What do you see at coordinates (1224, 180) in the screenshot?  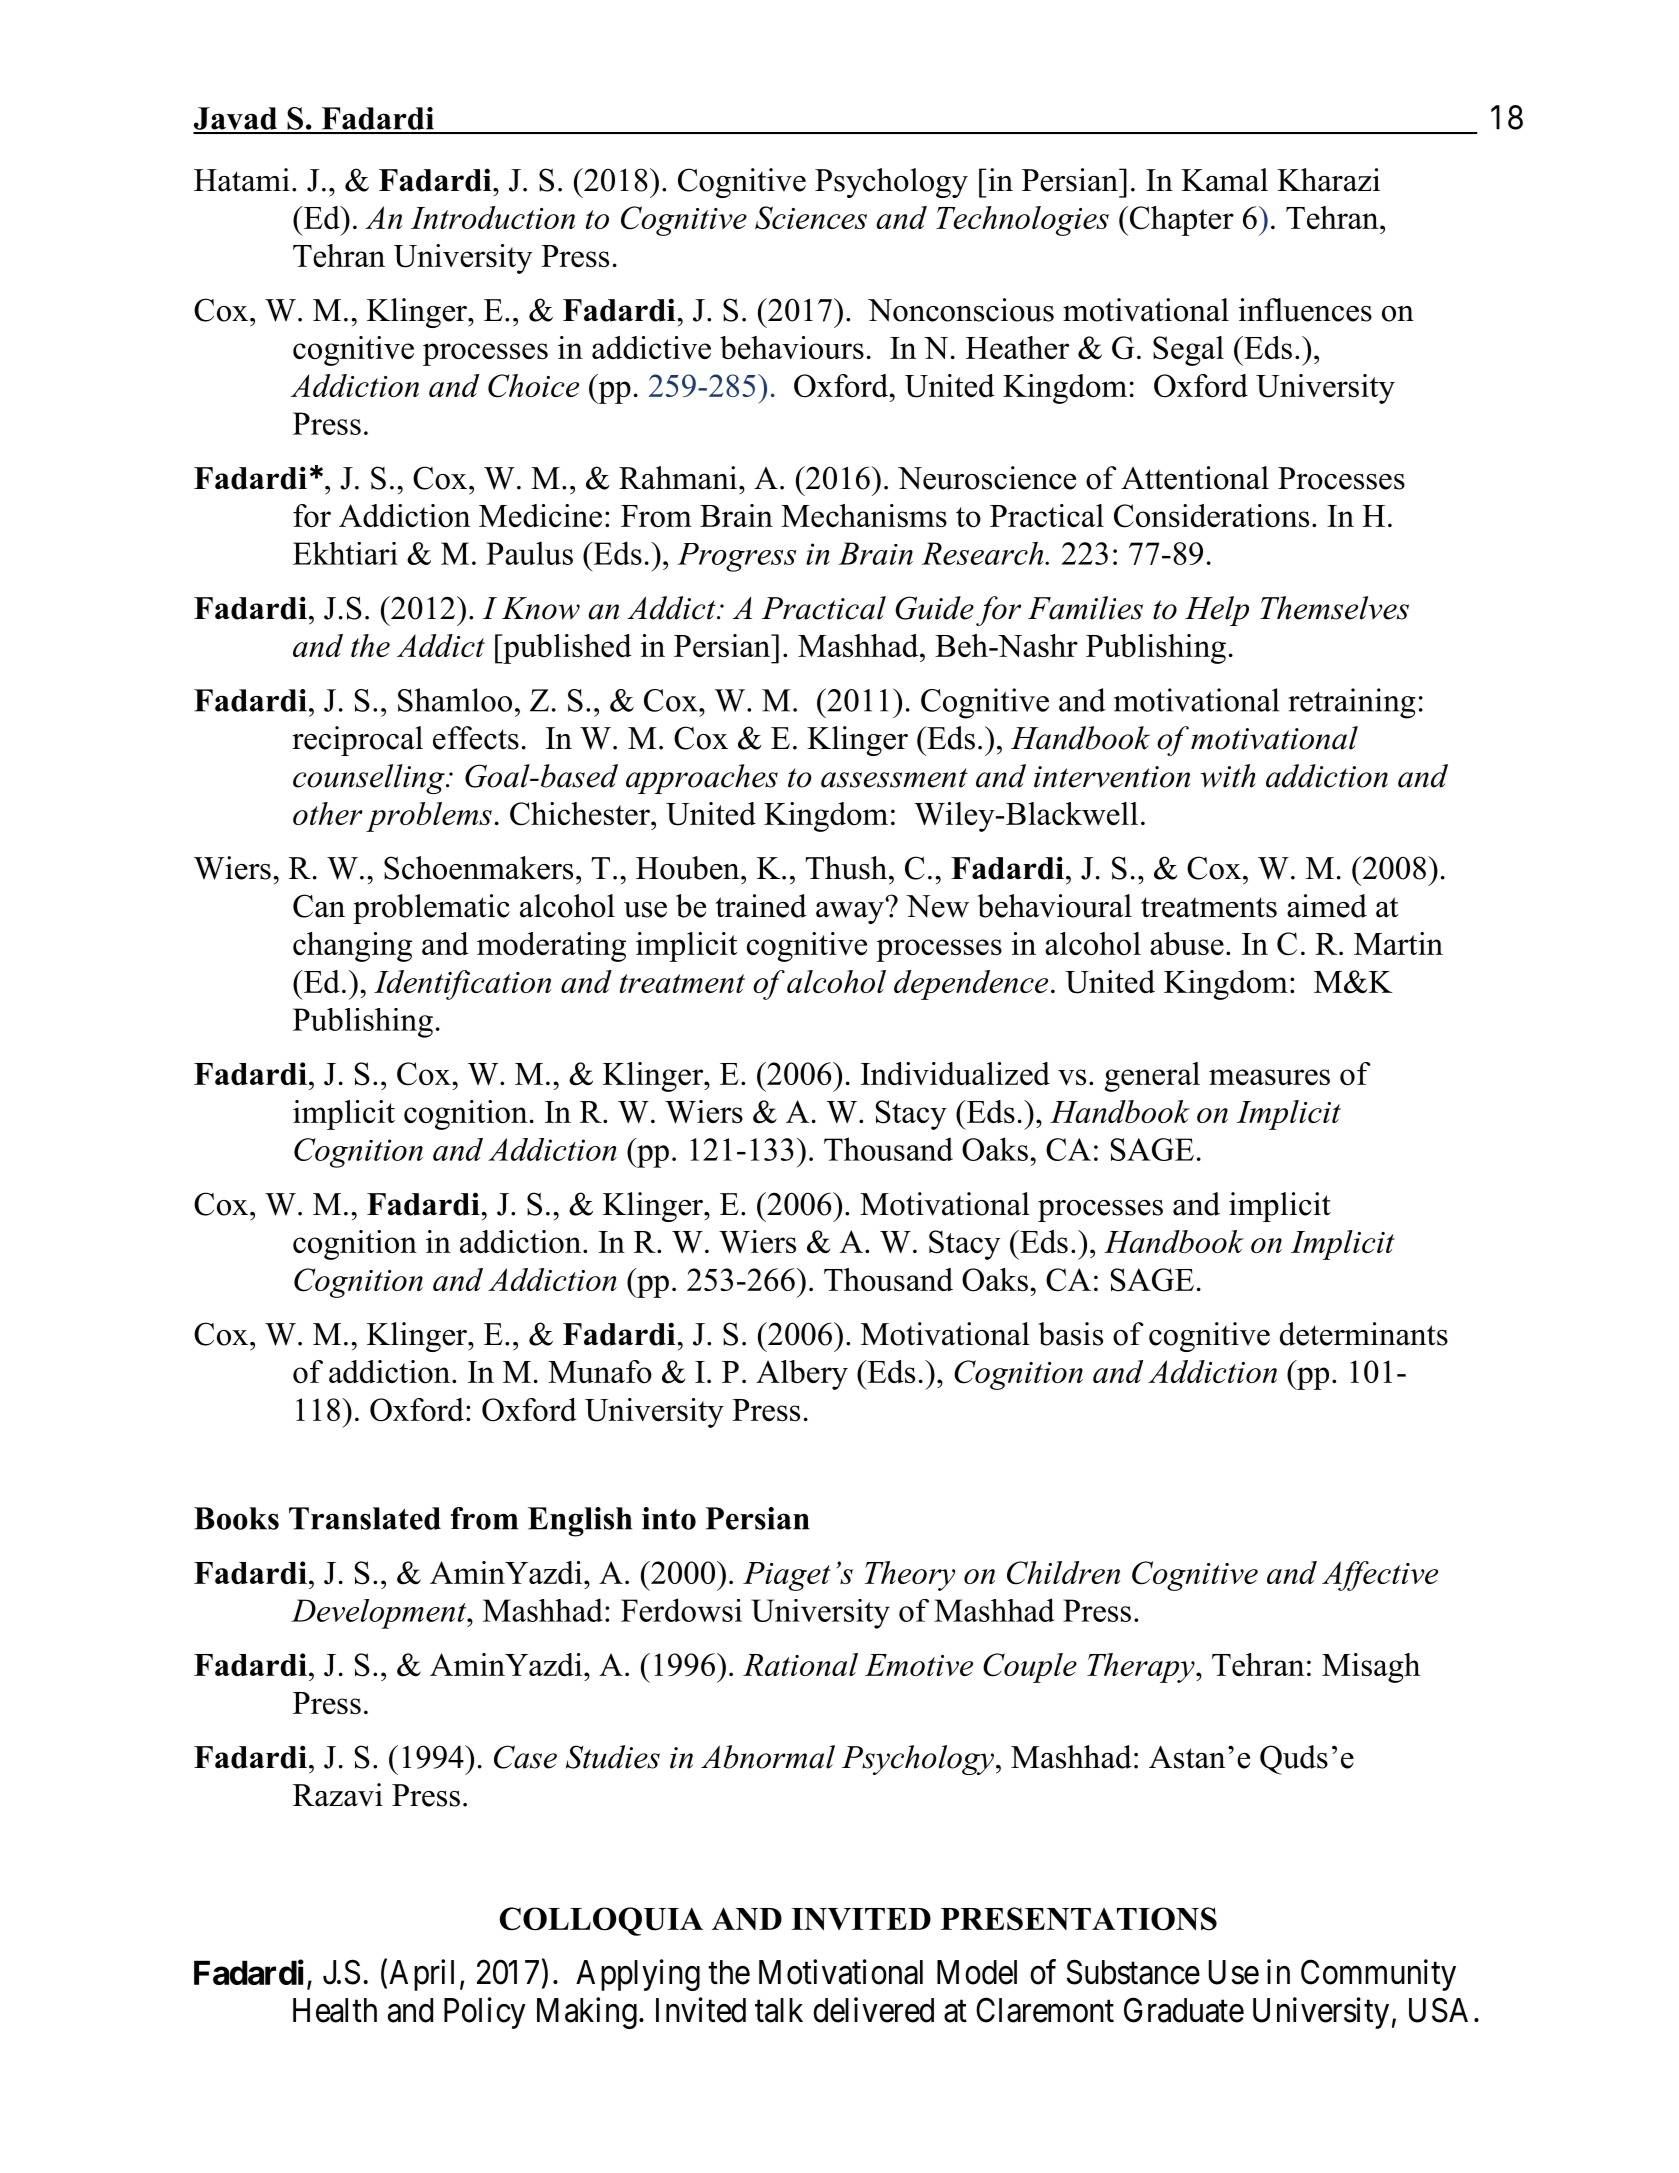 I see `Kamal` at bounding box center [1224, 180].
